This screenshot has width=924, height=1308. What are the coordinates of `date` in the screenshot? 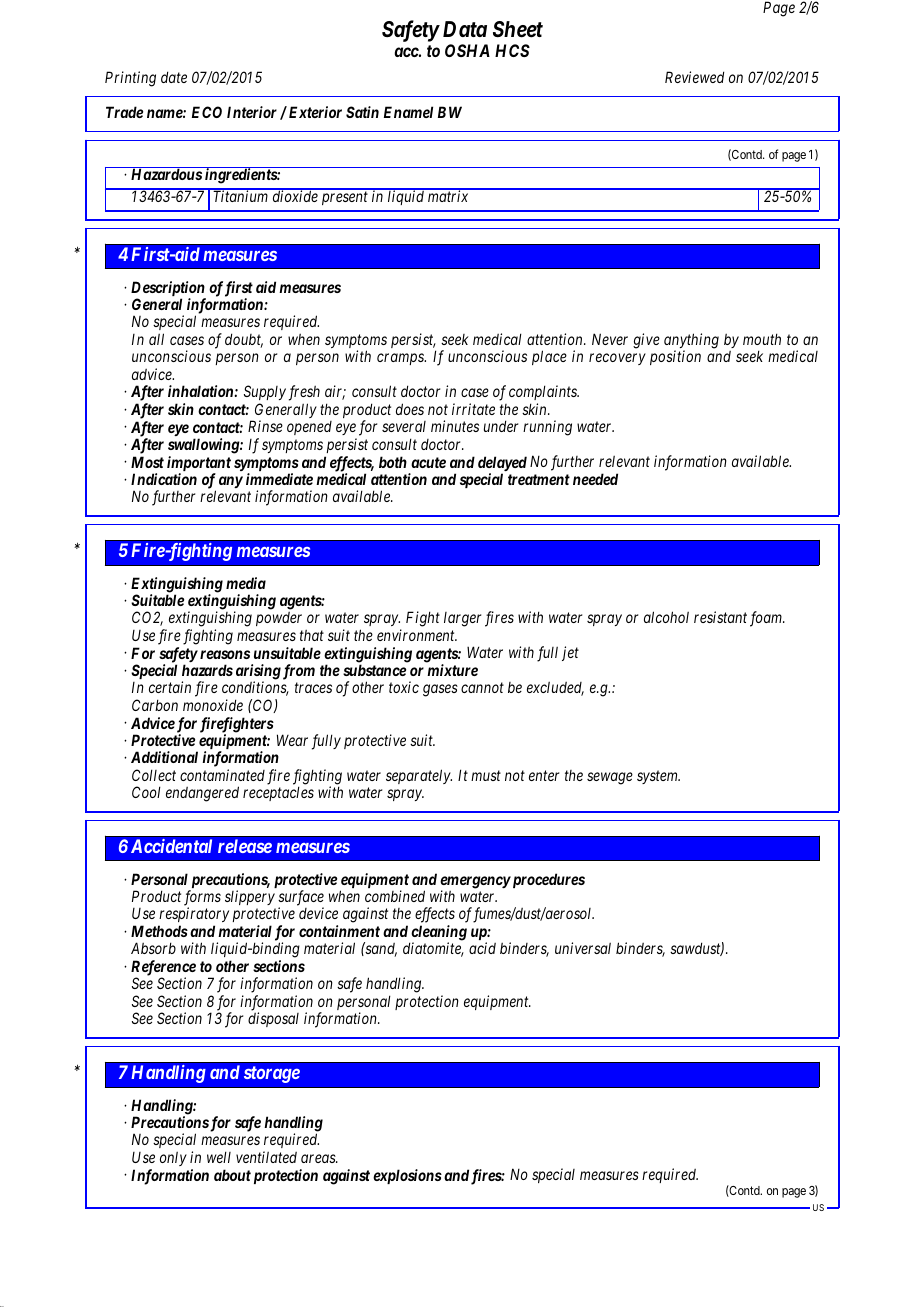 It's located at (174, 77).
